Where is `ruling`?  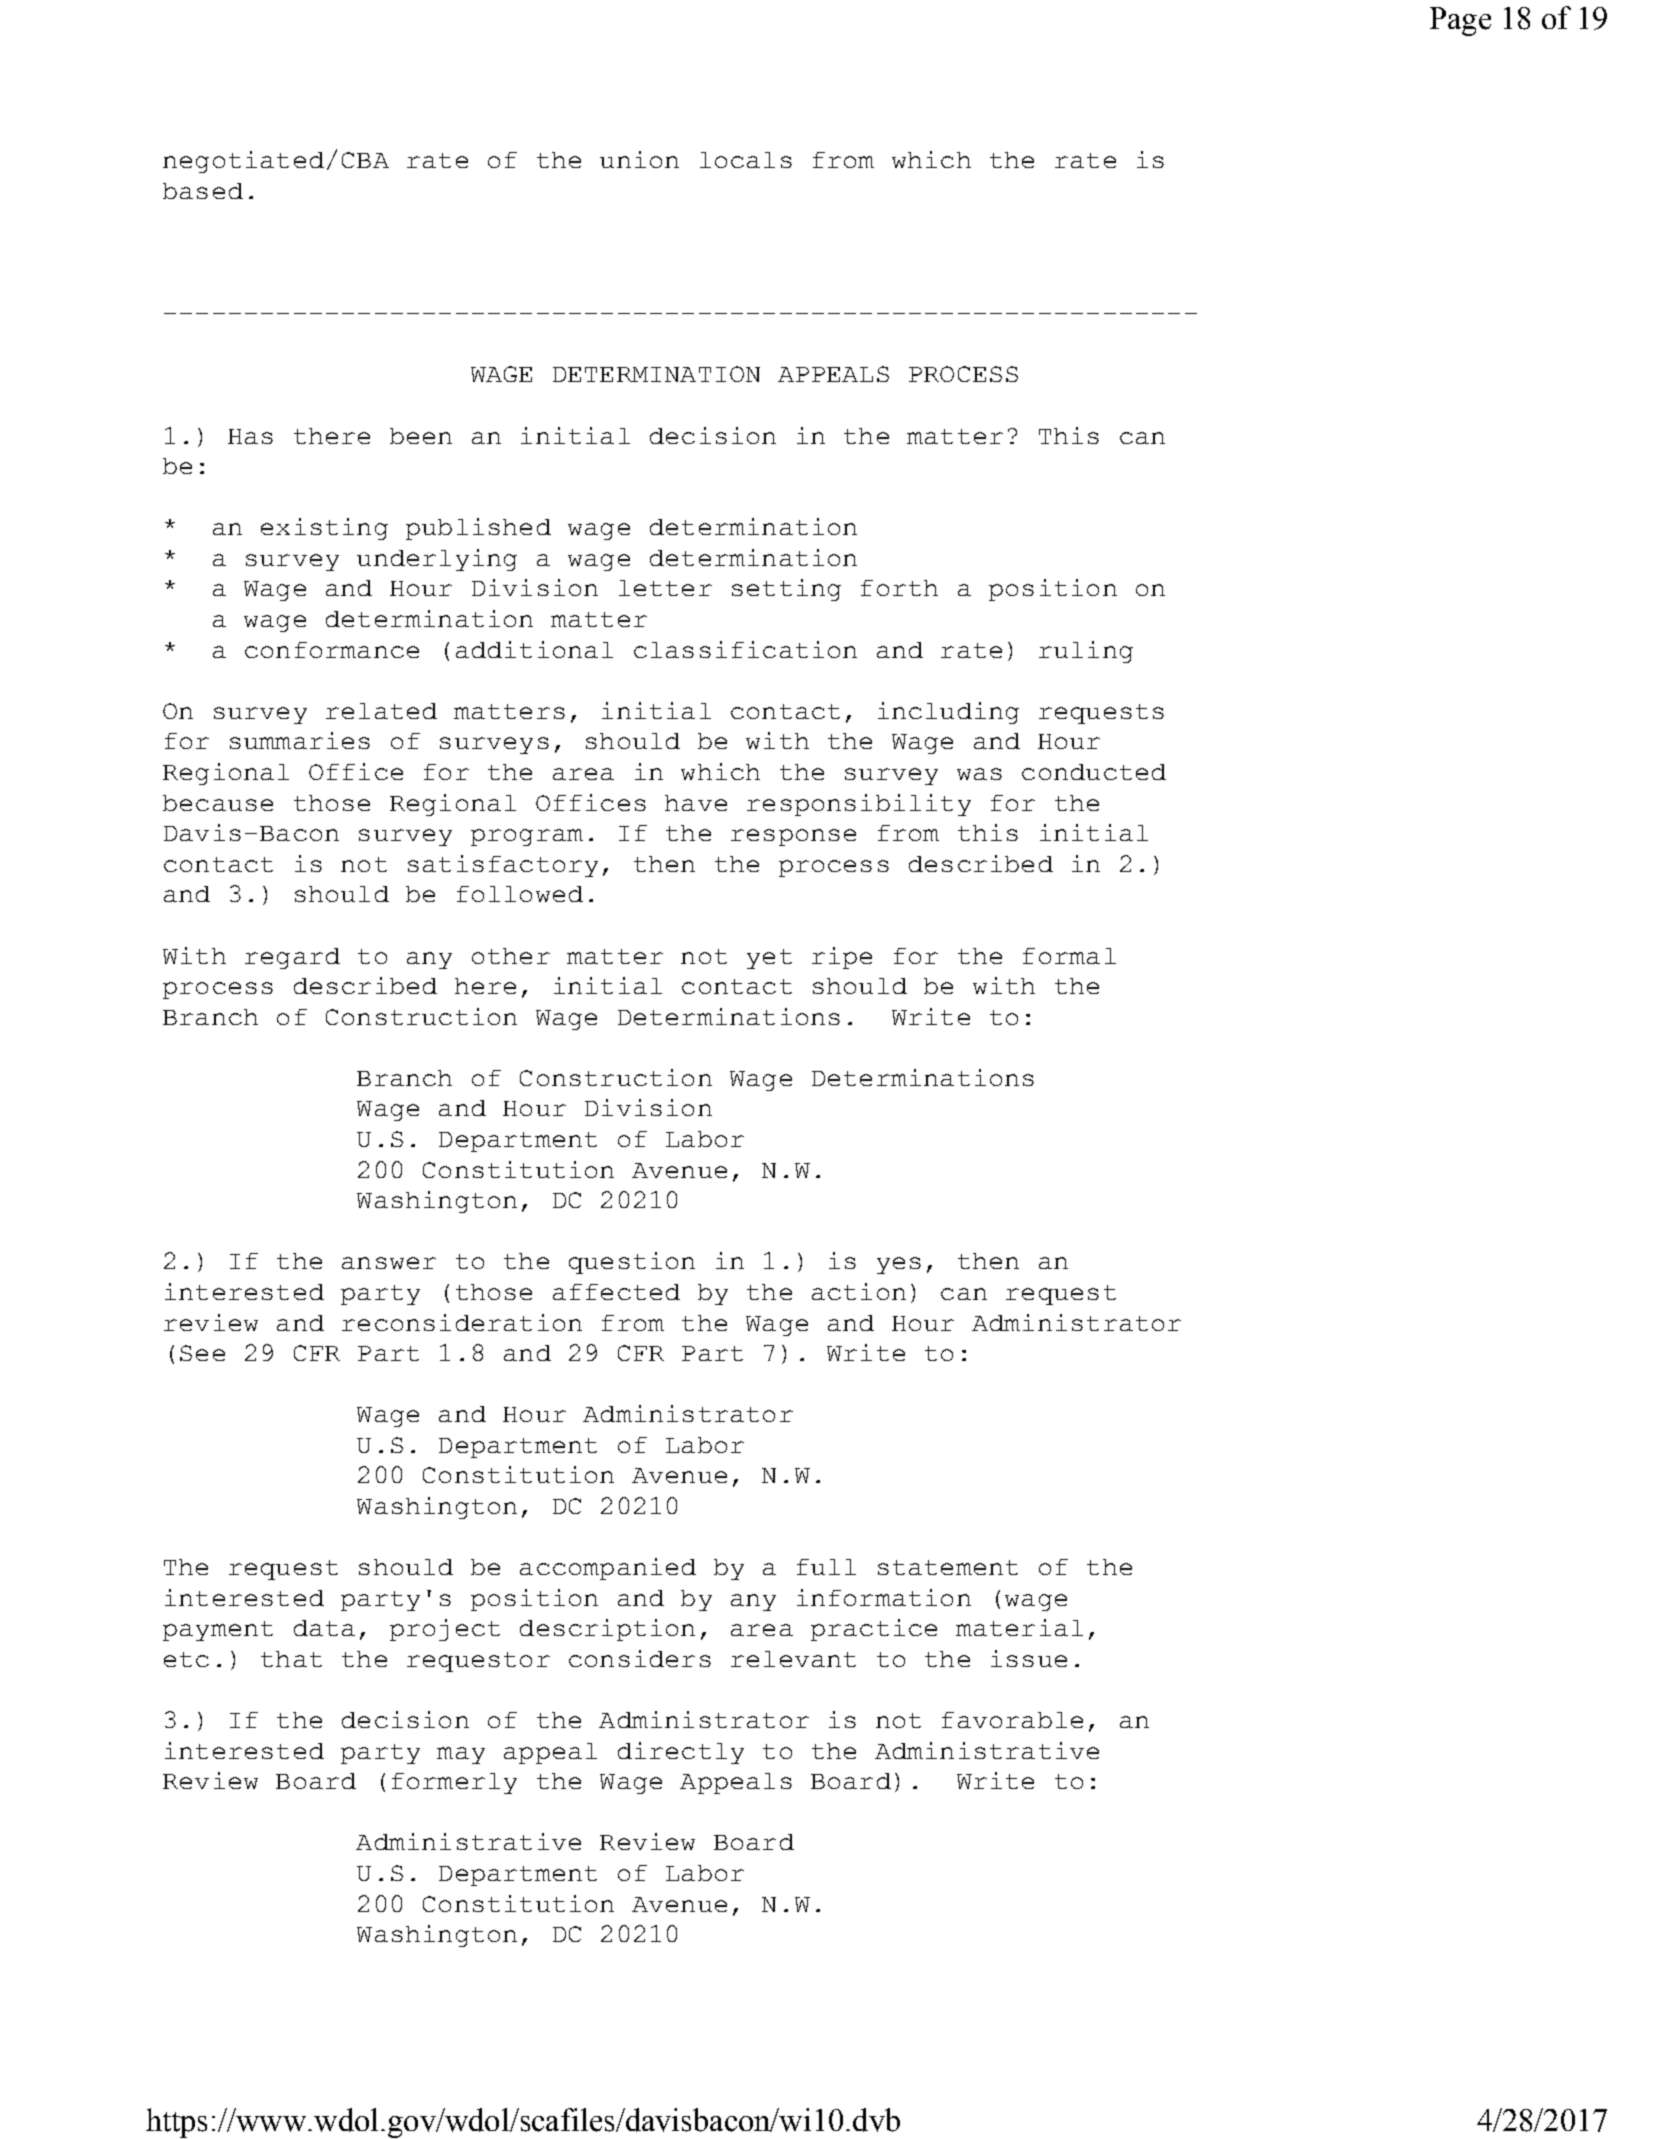
ruling is located at coordinates (1086, 652).
